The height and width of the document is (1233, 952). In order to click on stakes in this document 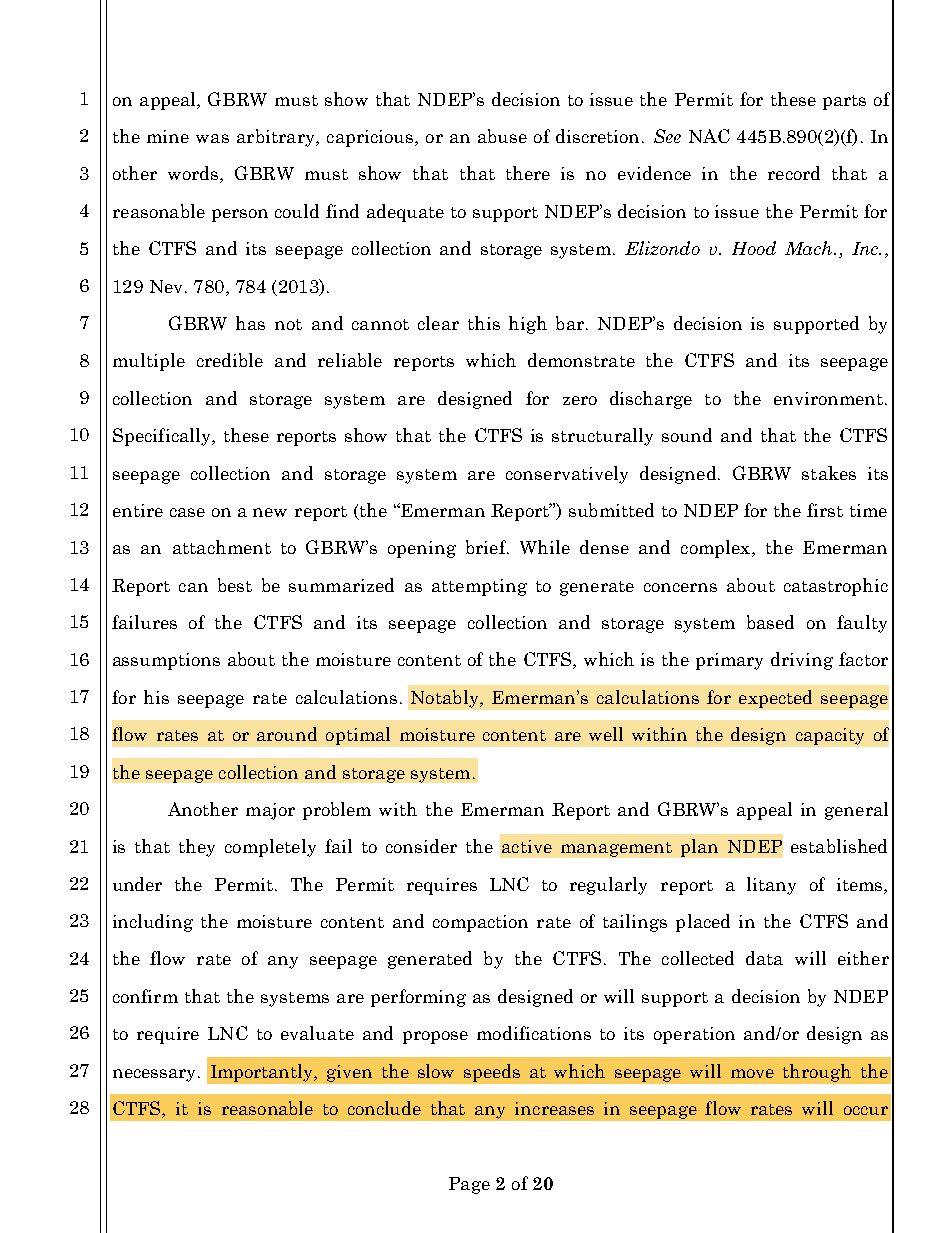, I will do `click(829, 473)`.
